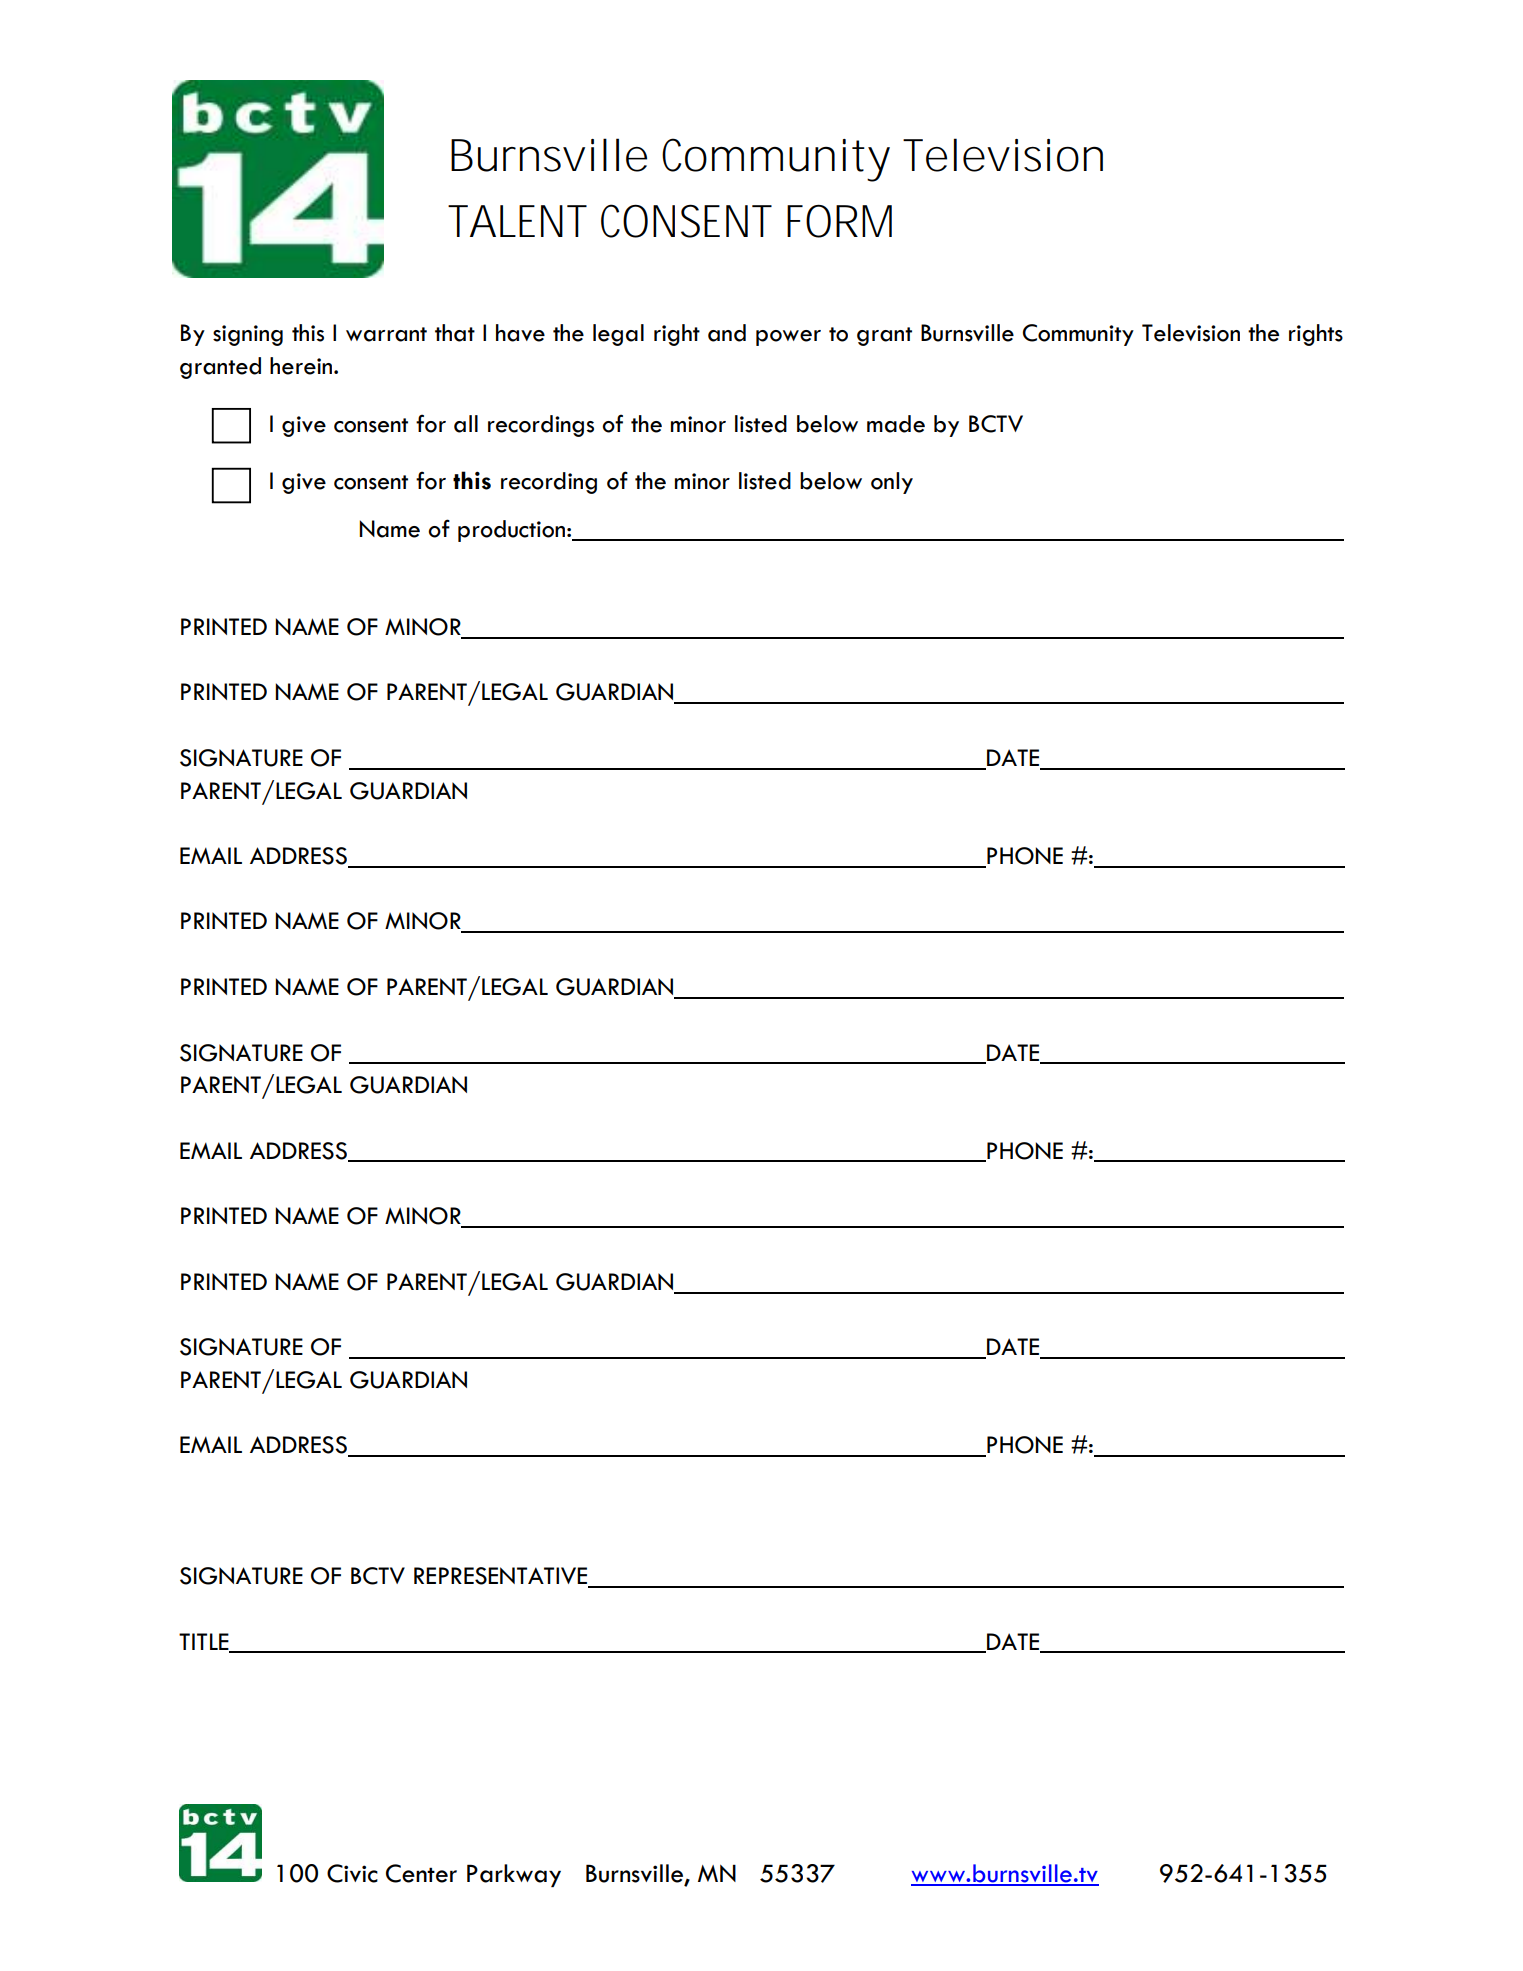 Image resolution: width=1523 pixels, height=1971 pixels. Describe the element at coordinates (466, 424) in the screenshot. I see `all` at that location.
